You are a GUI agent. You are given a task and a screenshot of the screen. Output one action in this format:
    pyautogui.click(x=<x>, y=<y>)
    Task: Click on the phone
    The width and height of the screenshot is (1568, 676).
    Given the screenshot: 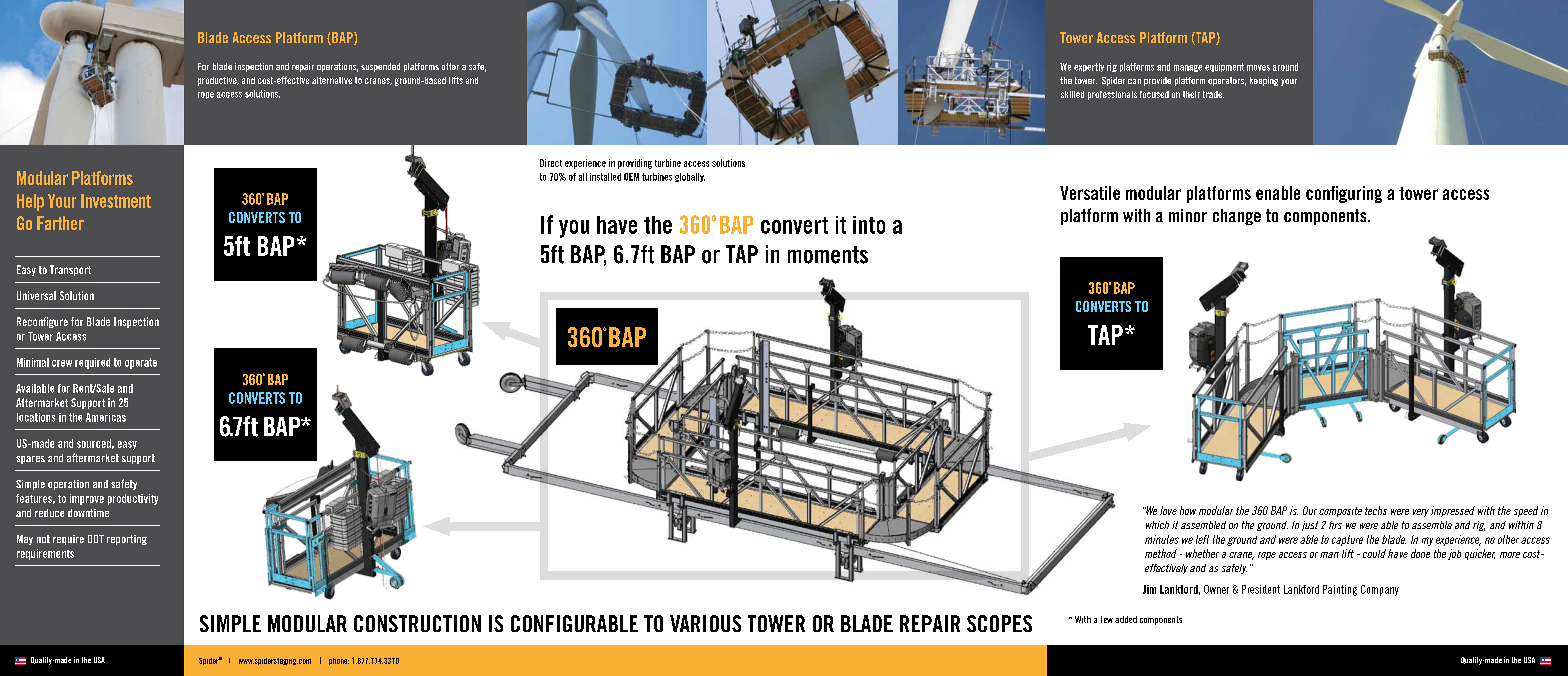 What is the action you would take?
    pyautogui.click(x=339, y=661)
